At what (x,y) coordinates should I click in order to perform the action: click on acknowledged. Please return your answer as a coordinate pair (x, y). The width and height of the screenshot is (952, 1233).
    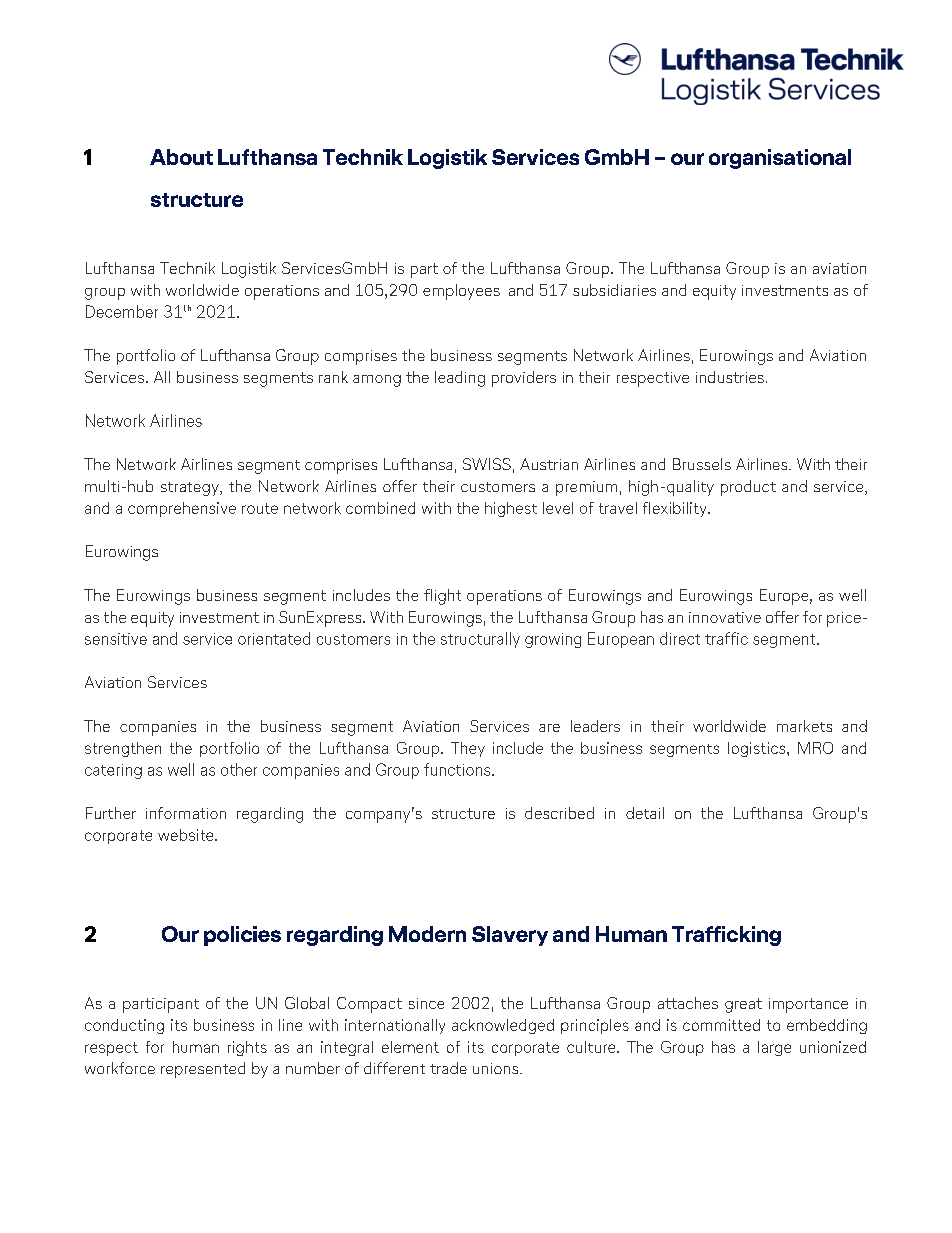
    Looking at the image, I should click on (503, 1026).
